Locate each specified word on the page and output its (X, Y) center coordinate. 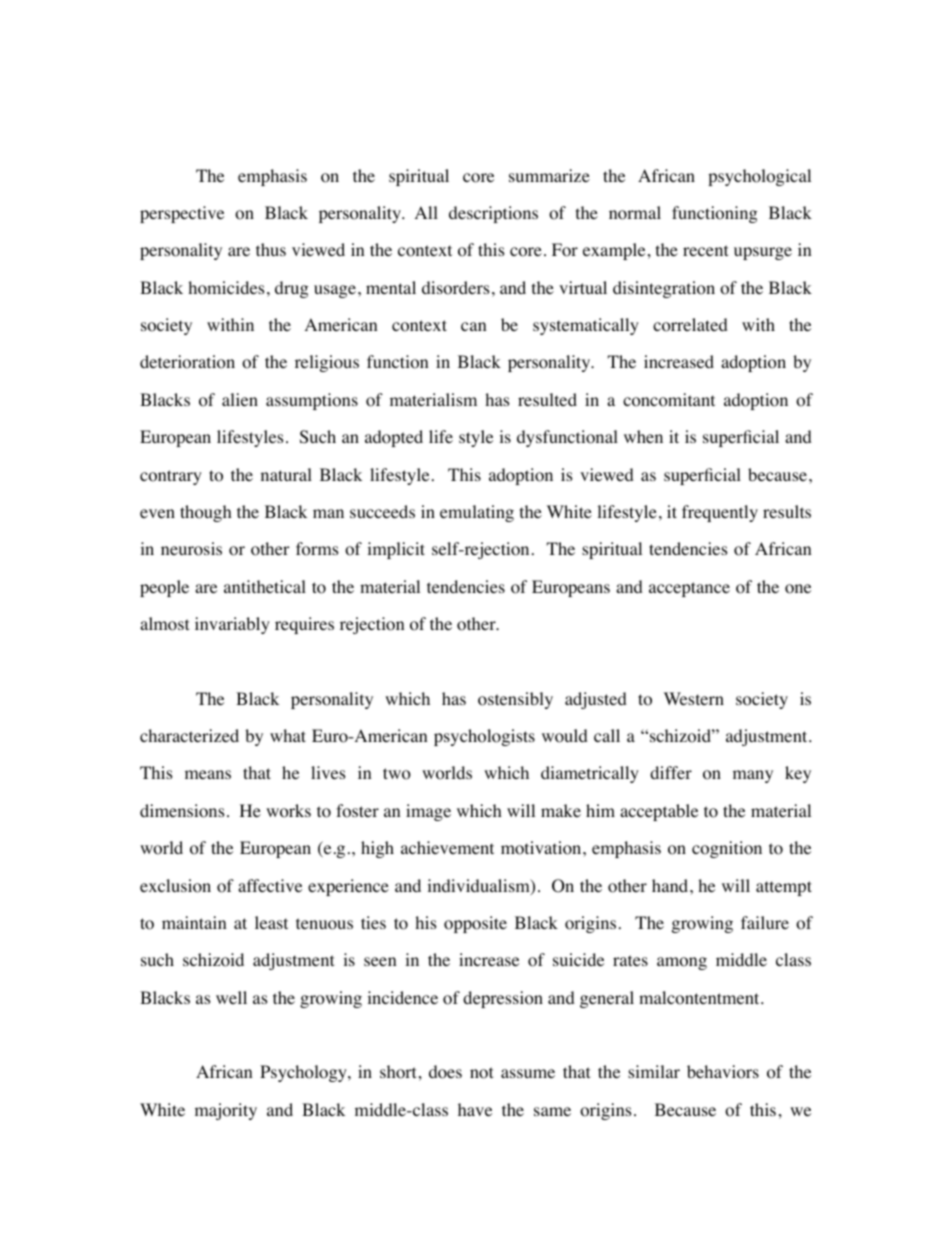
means (208, 774)
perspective (182, 214)
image (428, 812)
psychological (759, 177)
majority (226, 1111)
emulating (477, 513)
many (753, 776)
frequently (720, 513)
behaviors (723, 1072)
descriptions (493, 214)
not (481, 1073)
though (206, 513)
